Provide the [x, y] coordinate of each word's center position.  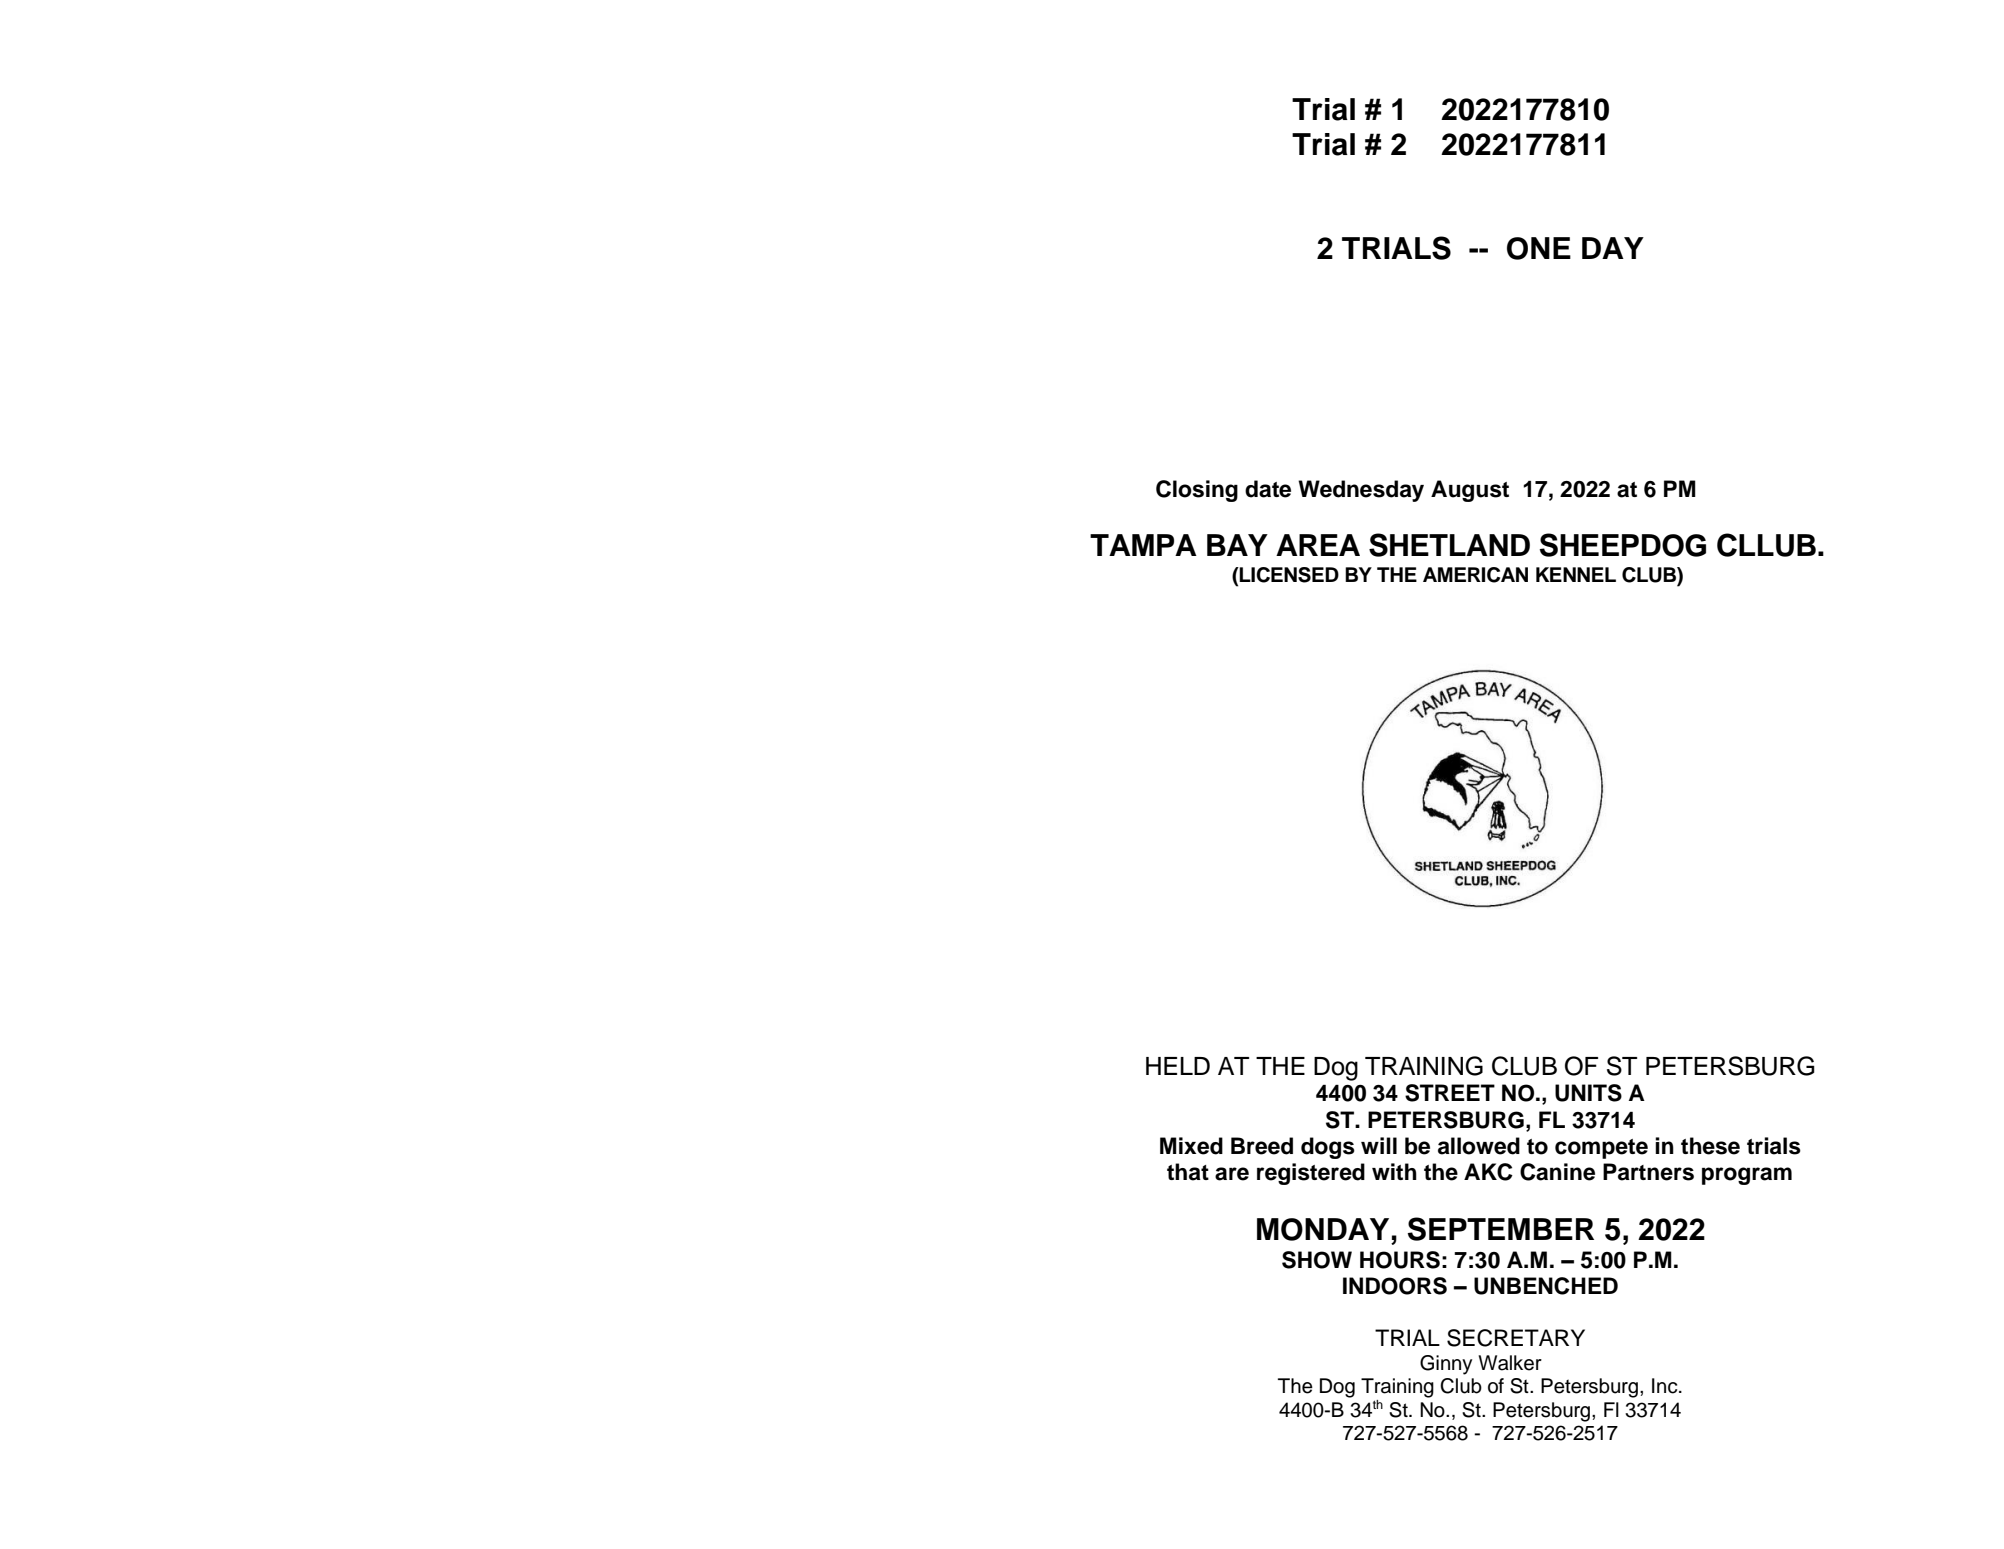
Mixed [1191, 1146]
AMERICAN [1475, 575]
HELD [1178, 1066]
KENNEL [1576, 574]
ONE [1539, 248]
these [1710, 1146]
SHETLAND [1449, 545]
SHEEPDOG [1623, 545]
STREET [1450, 1093]
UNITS [1588, 1093]
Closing [1197, 491]
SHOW [1317, 1260]
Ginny [1446, 1365]
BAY [1237, 545]
